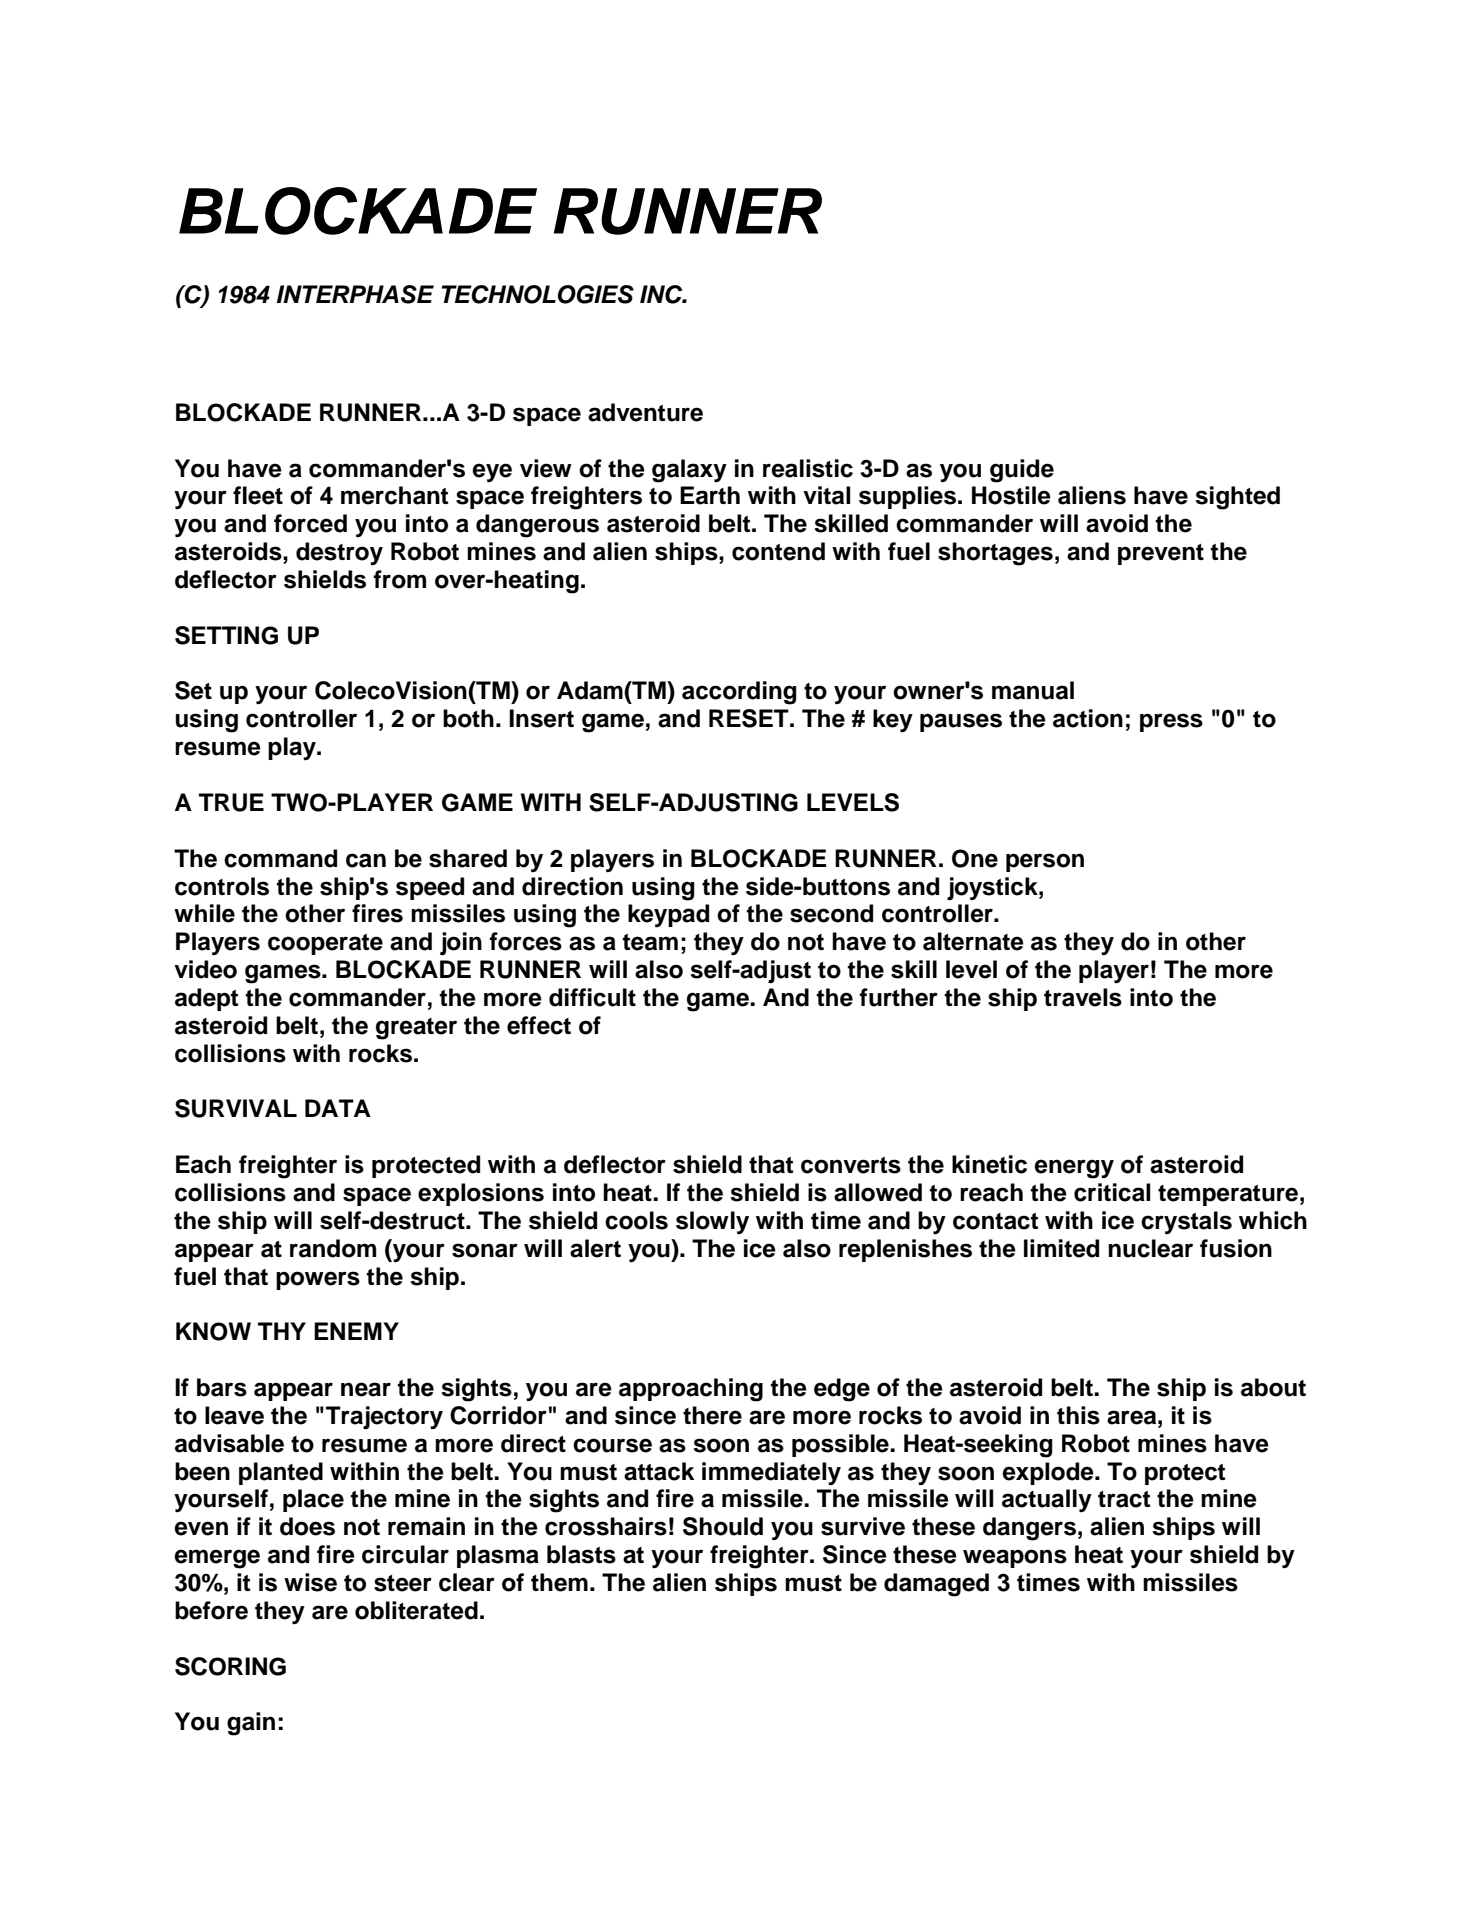 The height and width of the screenshot is (1919, 1483). What do you see at coordinates (645, 412) in the screenshot?
I see `adventure` at bounding box center [645, 412].
